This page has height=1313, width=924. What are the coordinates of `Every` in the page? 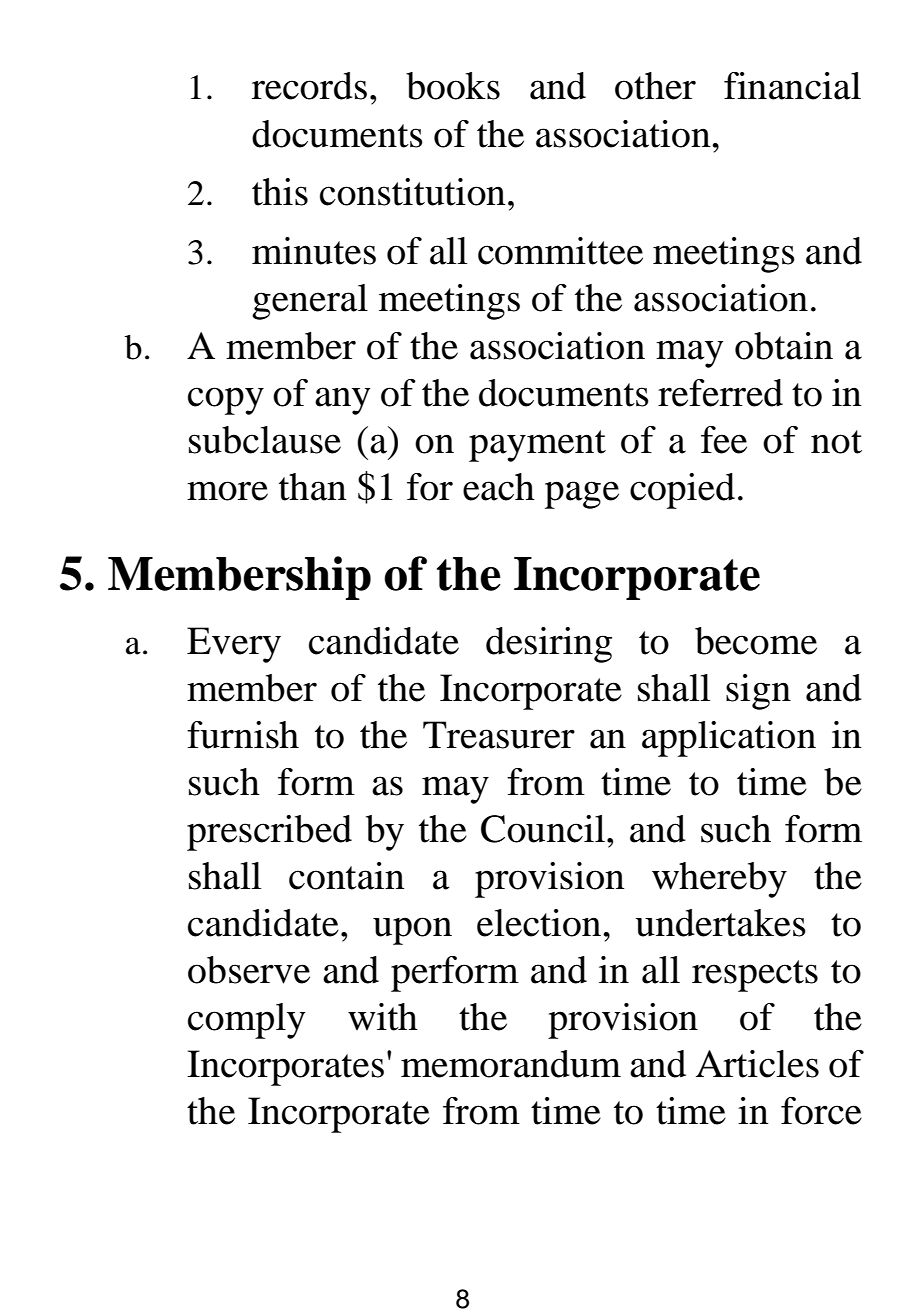 It's located at (234, 645).
